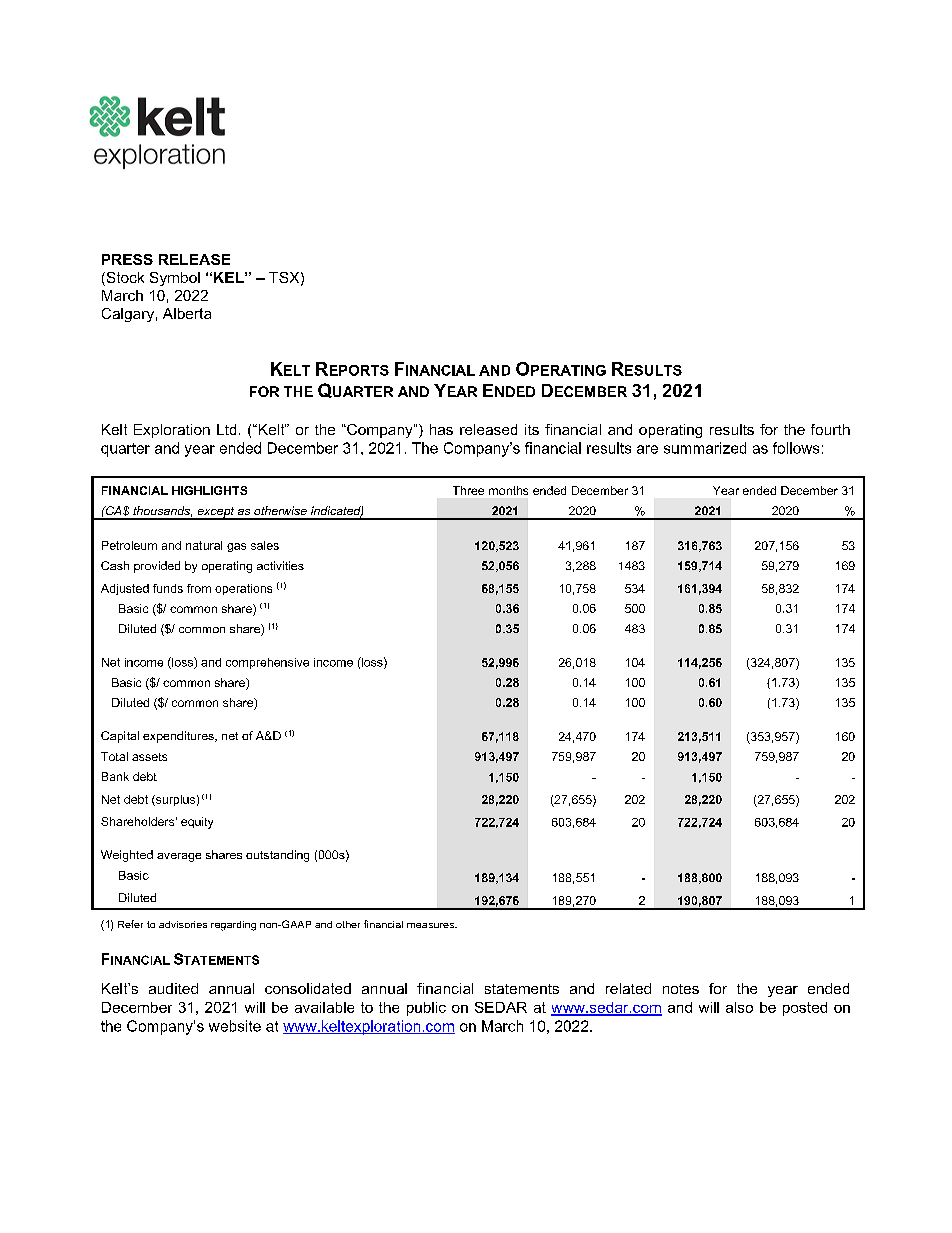 This screenshot has height=1233, width=952. Describe the element at coordinates (441, 429) in the screenshot. I see `has` at that location.
